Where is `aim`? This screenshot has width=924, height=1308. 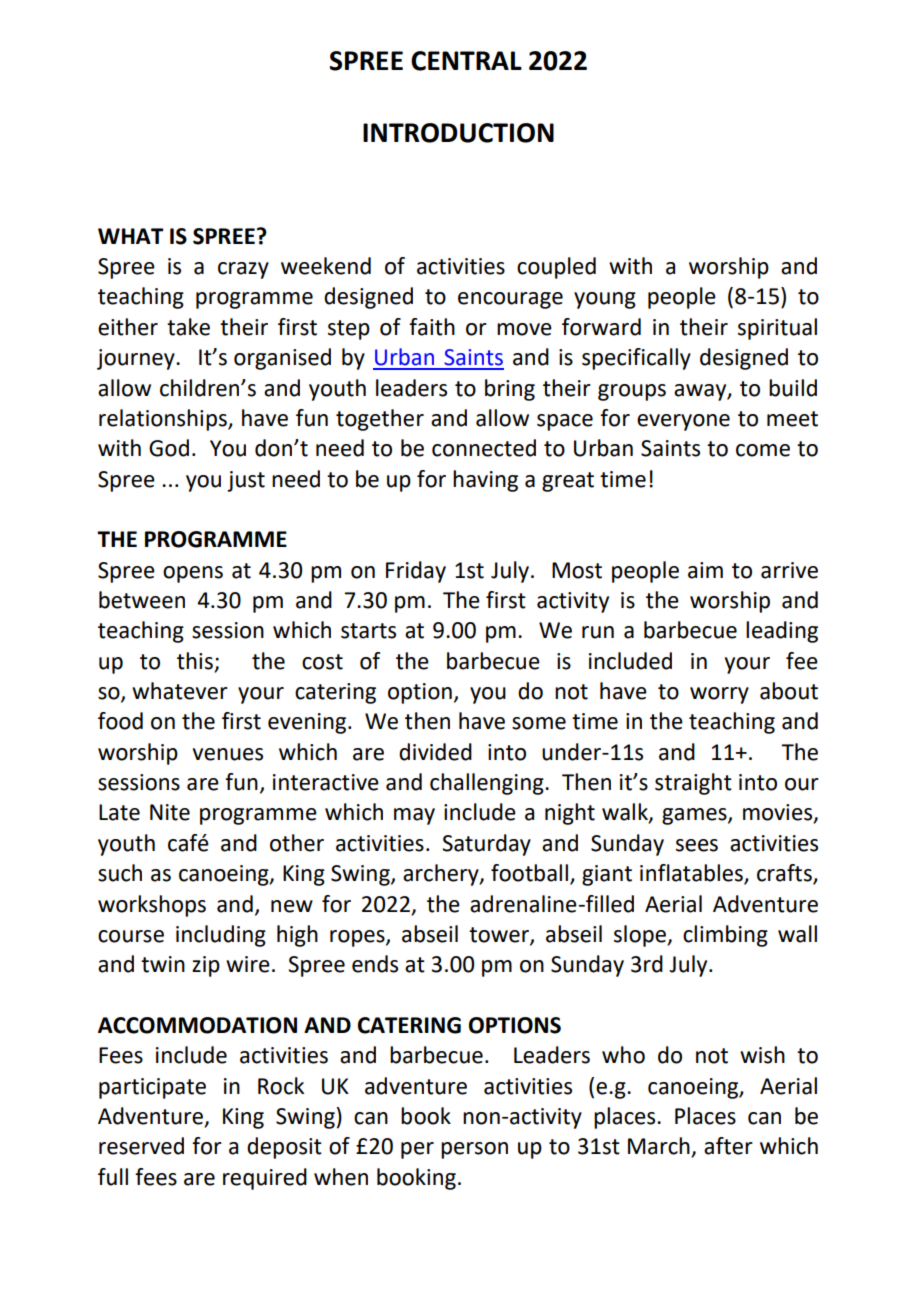
aim is located at coordinates (705, 570).
